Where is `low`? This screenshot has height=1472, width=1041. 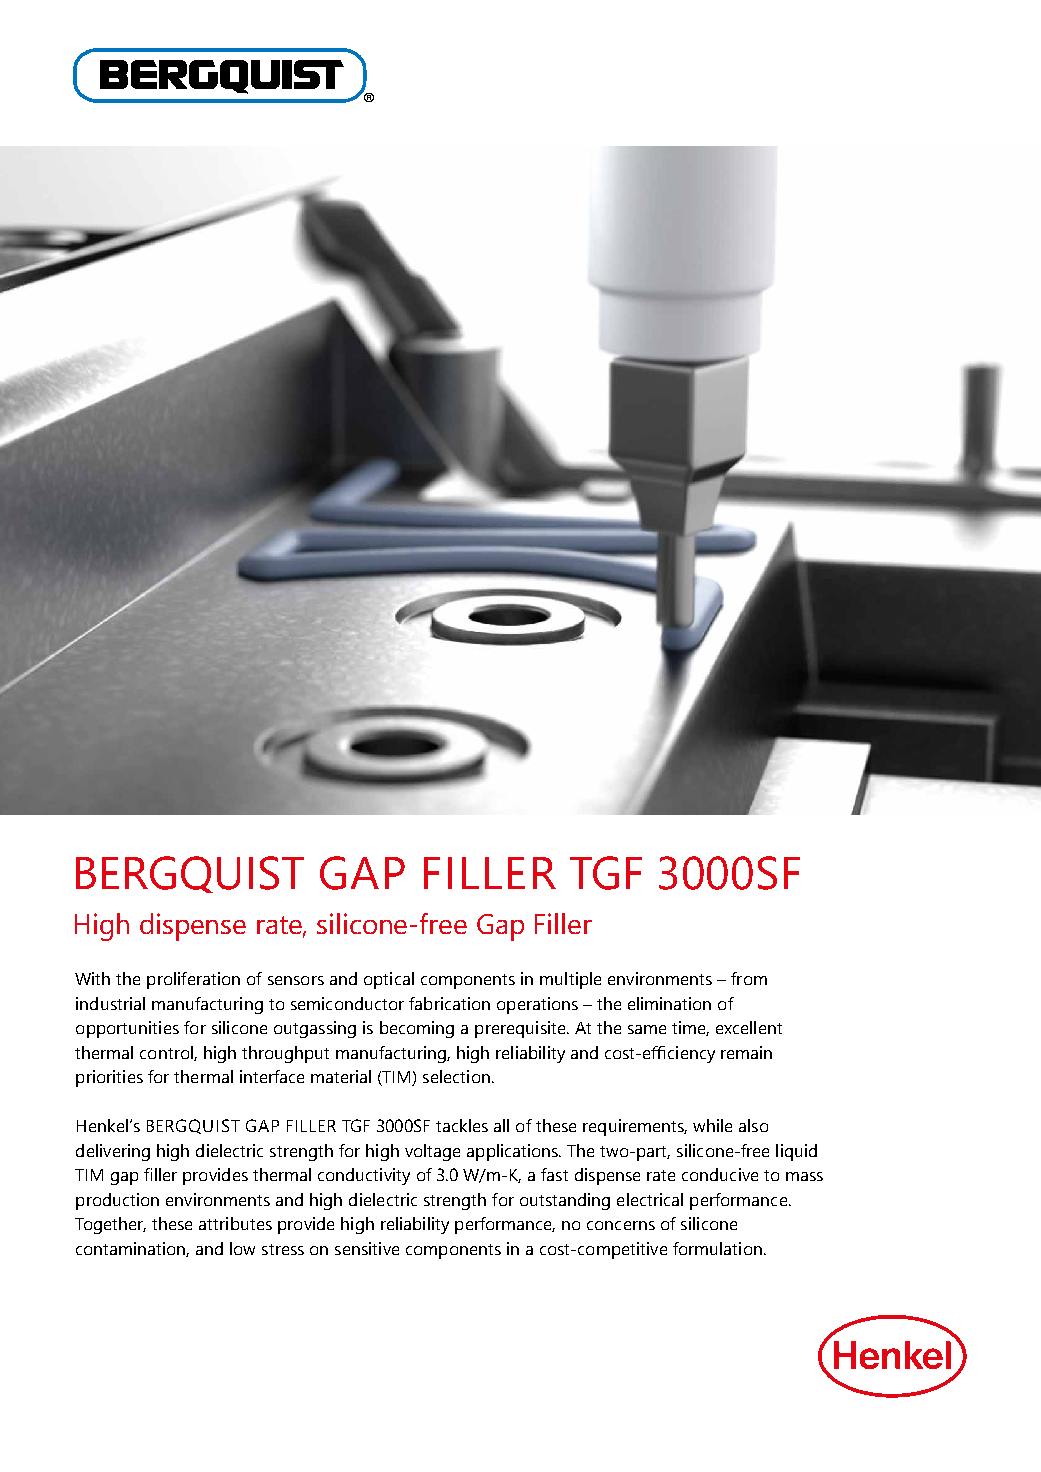
low is located at coordinates (242, 1248).
